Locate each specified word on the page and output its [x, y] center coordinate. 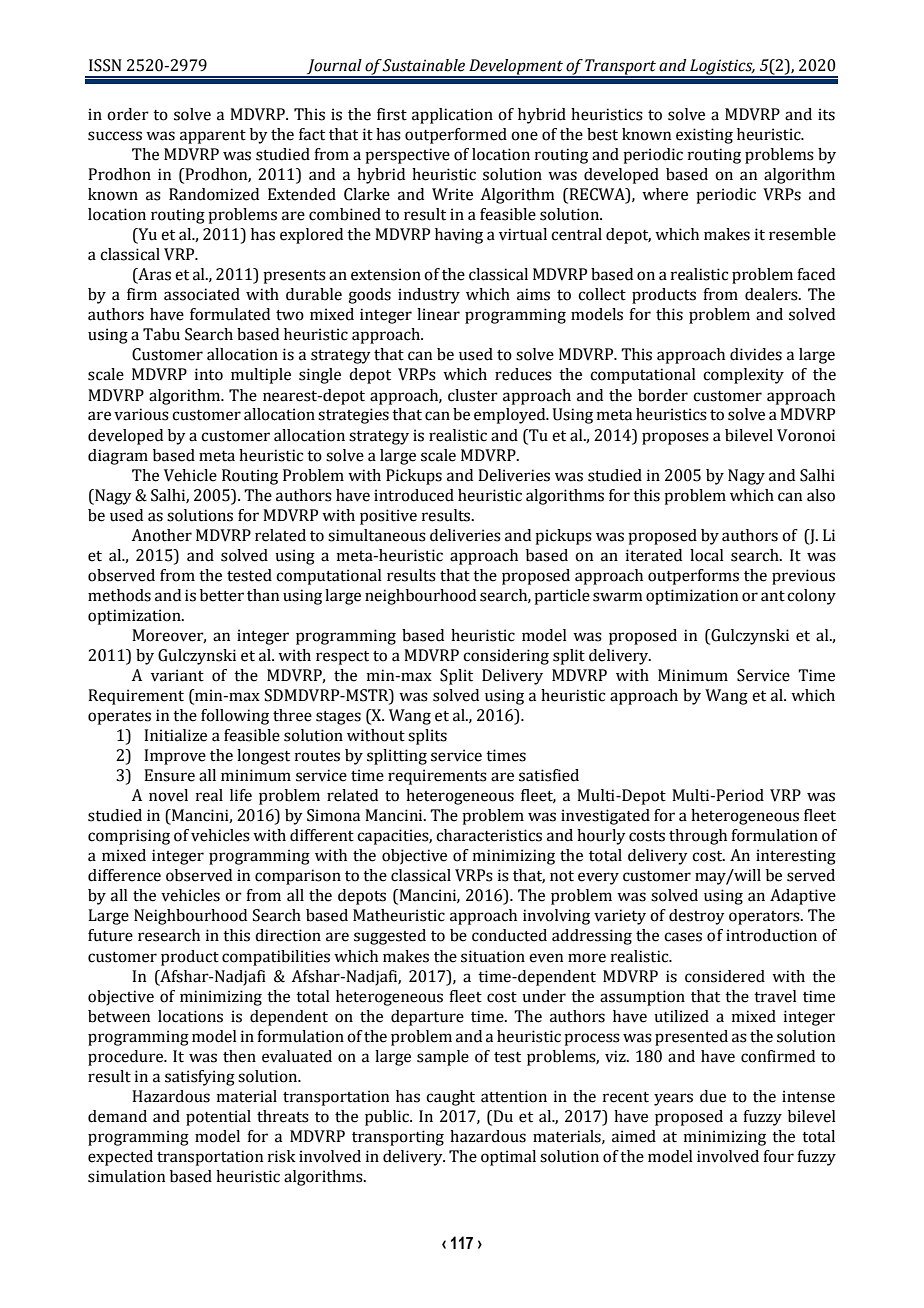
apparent [213, 137]
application [452, 116]
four [778, 1156]
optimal [508, 1158]
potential [218, 1118]
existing [704, 136]
